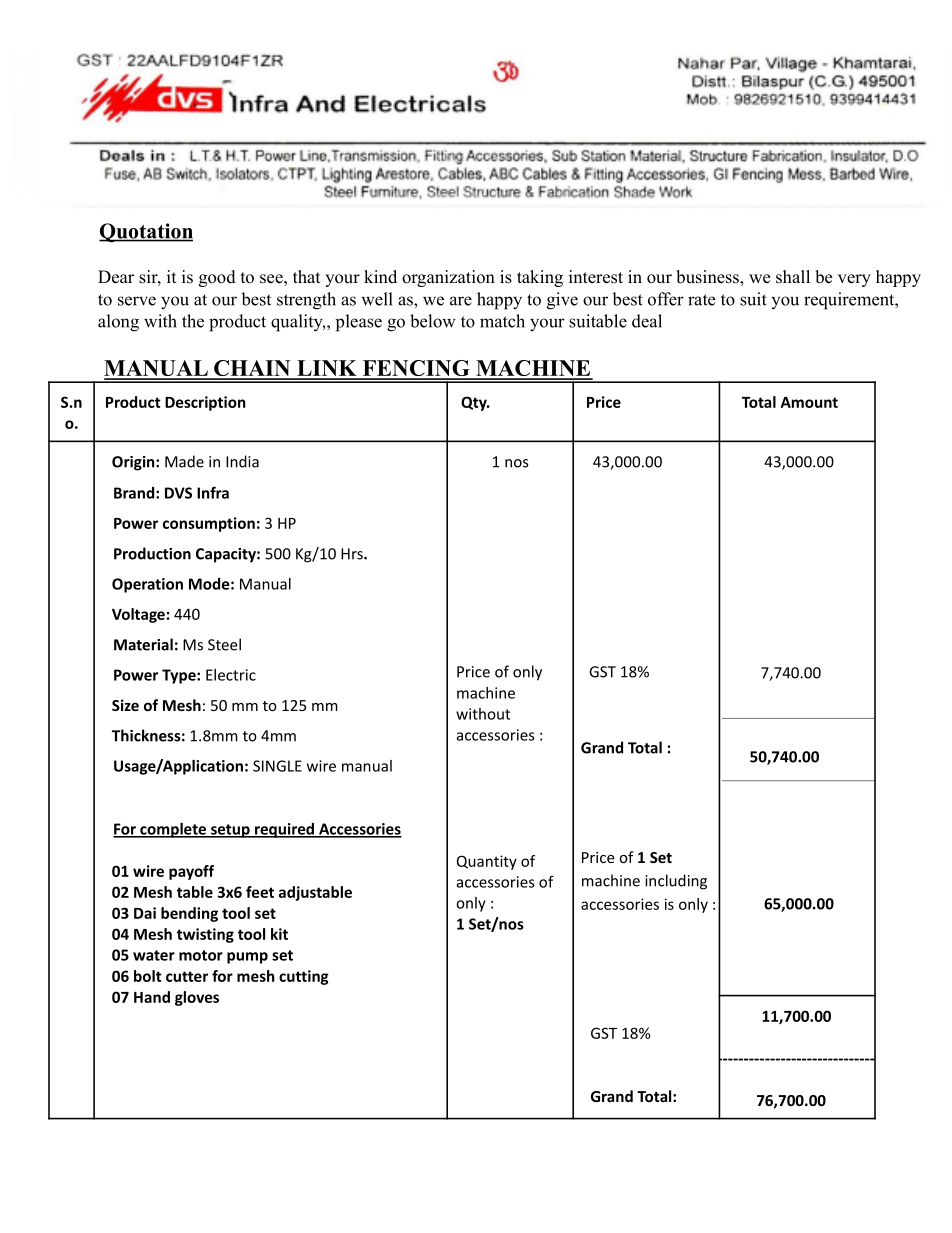 The image size is (952, 1233). I want to click on cutter, so click(187, 976).
